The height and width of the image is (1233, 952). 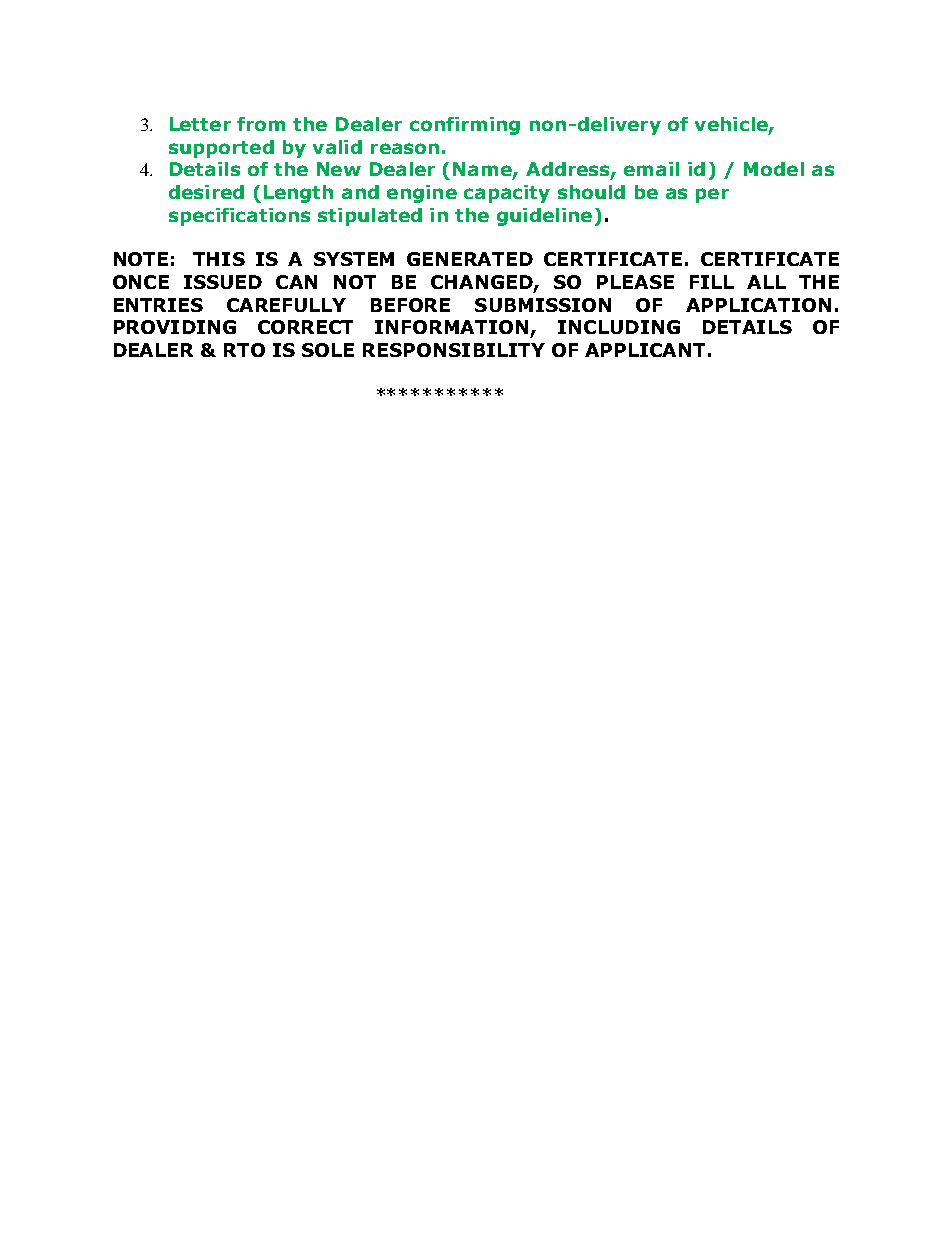 I want to click on per, so click(x=712, y=195).
